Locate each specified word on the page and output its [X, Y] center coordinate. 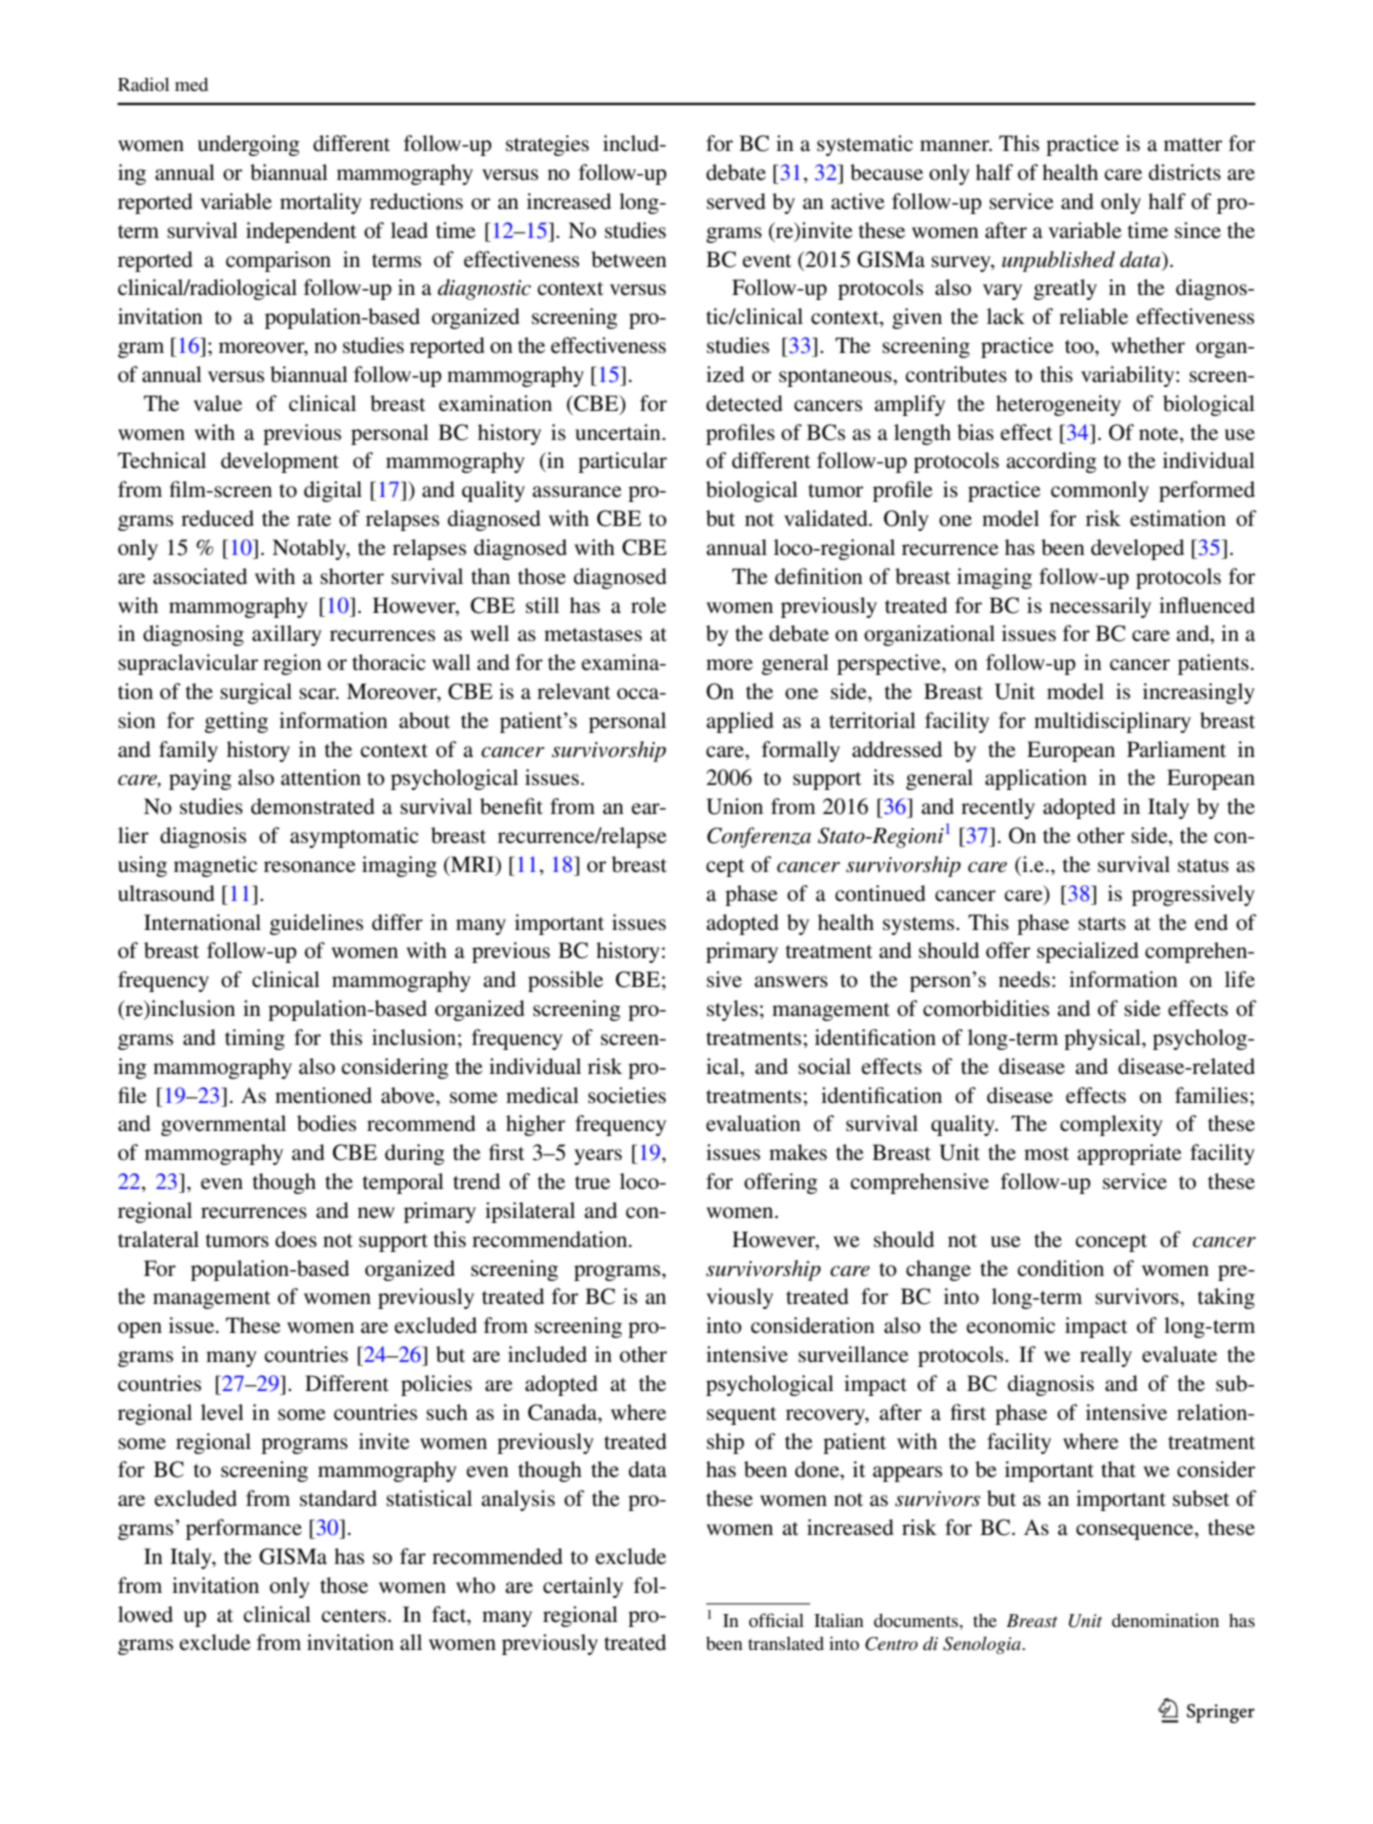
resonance [310, 867]
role [648, 605]
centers [354, 1616]
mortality [321, 203]
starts [1102, 924]
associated [200, 576]
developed [1137, 549]
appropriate [1129, 1154]
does [296, 1239]
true [592, 1183]
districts [1185, 172]
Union [734, 806]
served [736, 201]
